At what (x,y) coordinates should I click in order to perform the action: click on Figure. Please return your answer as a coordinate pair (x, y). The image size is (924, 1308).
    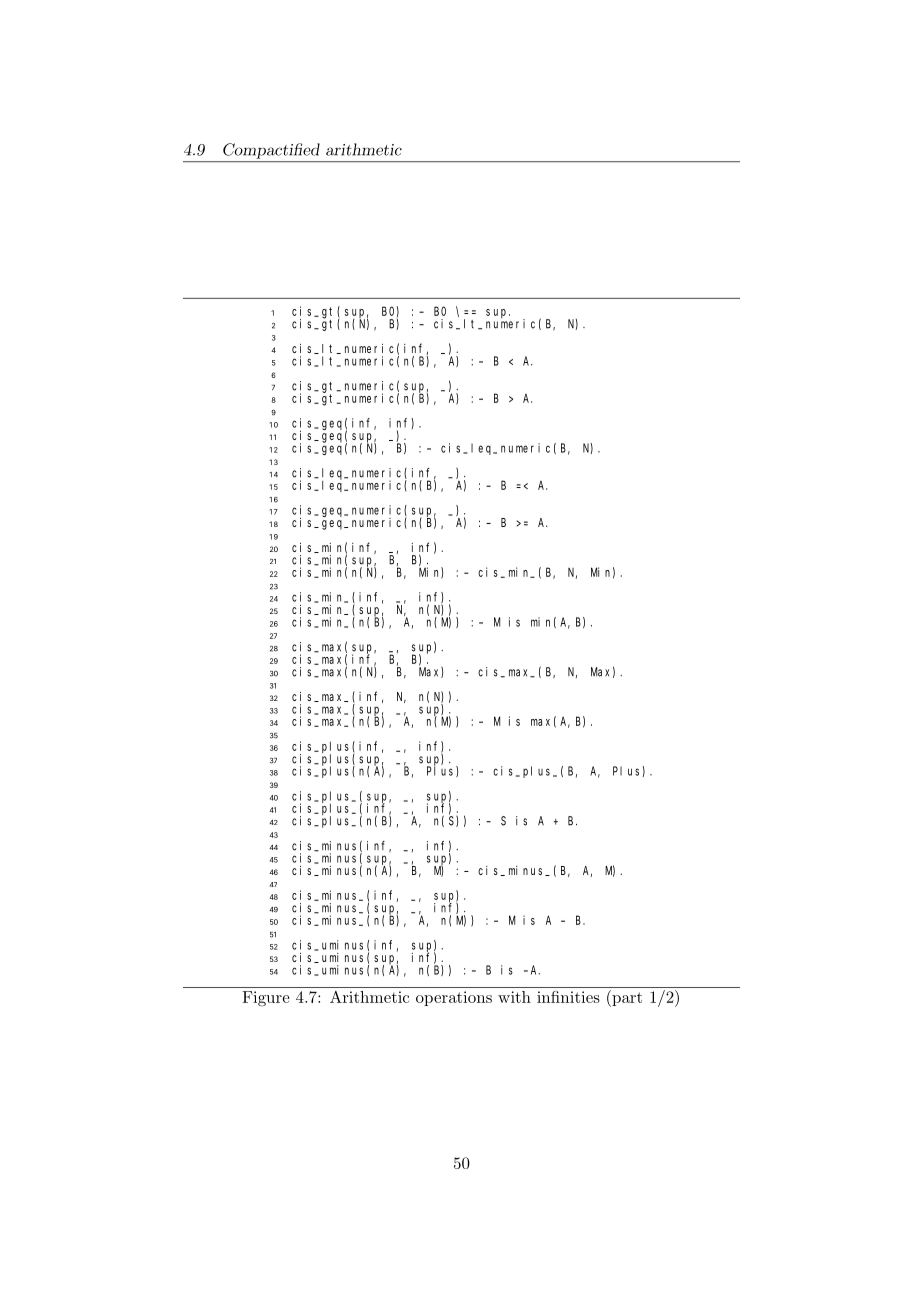
    Looking at the image, I should click on (266, 999).
